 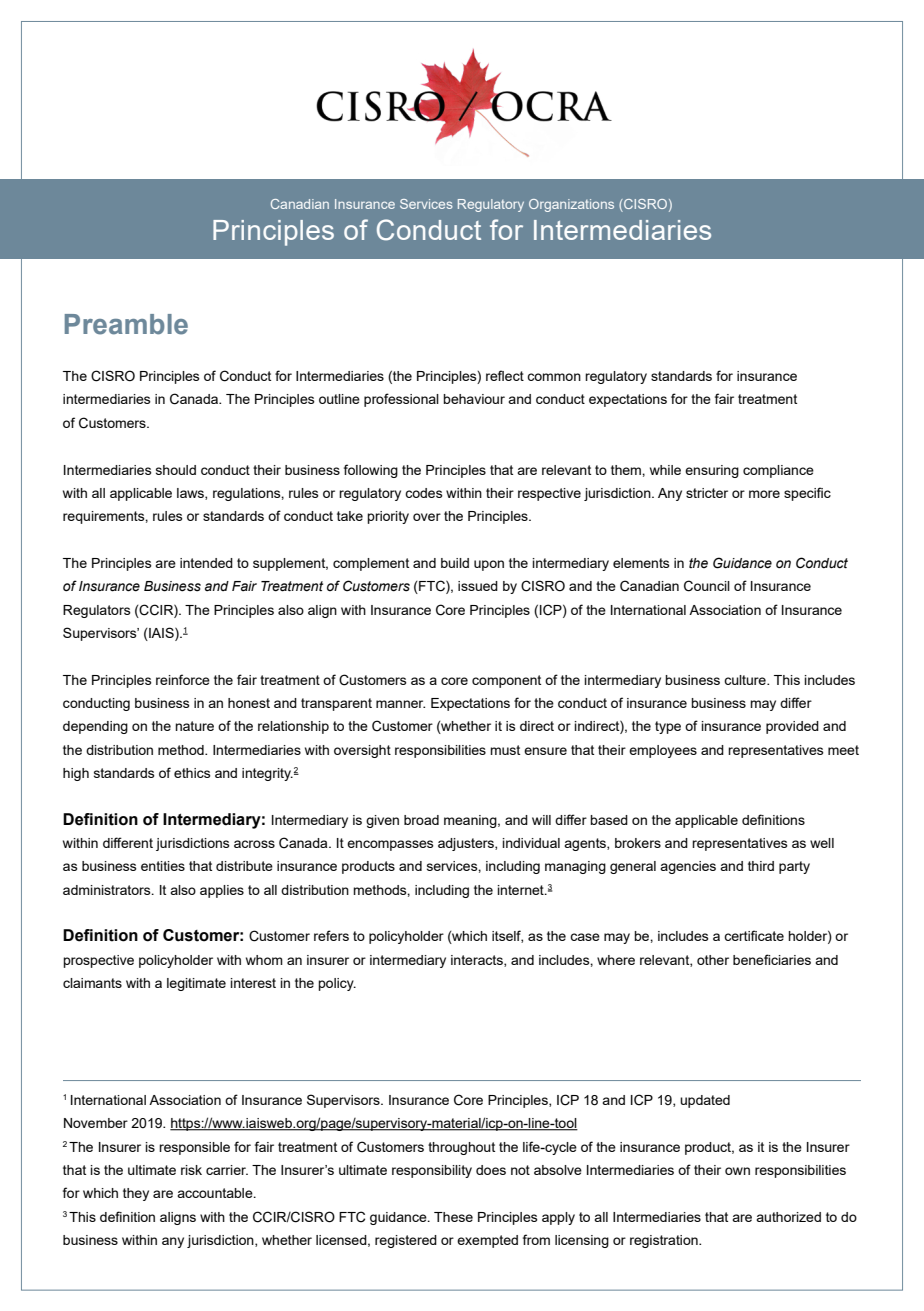 I want to click on These, so click(x=453, y=1217).
